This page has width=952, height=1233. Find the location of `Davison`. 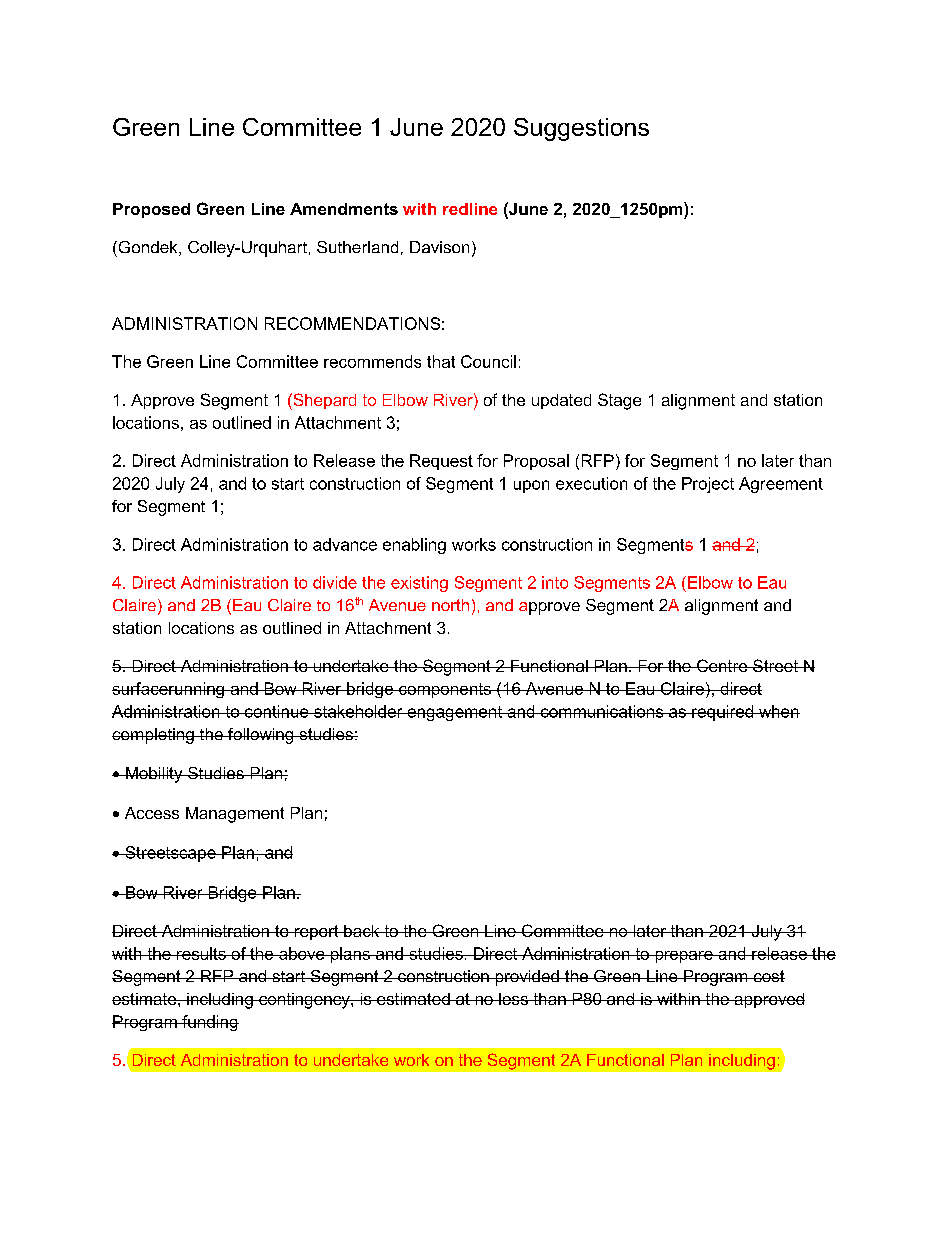

Davison is located at coordinates (439, 247).
